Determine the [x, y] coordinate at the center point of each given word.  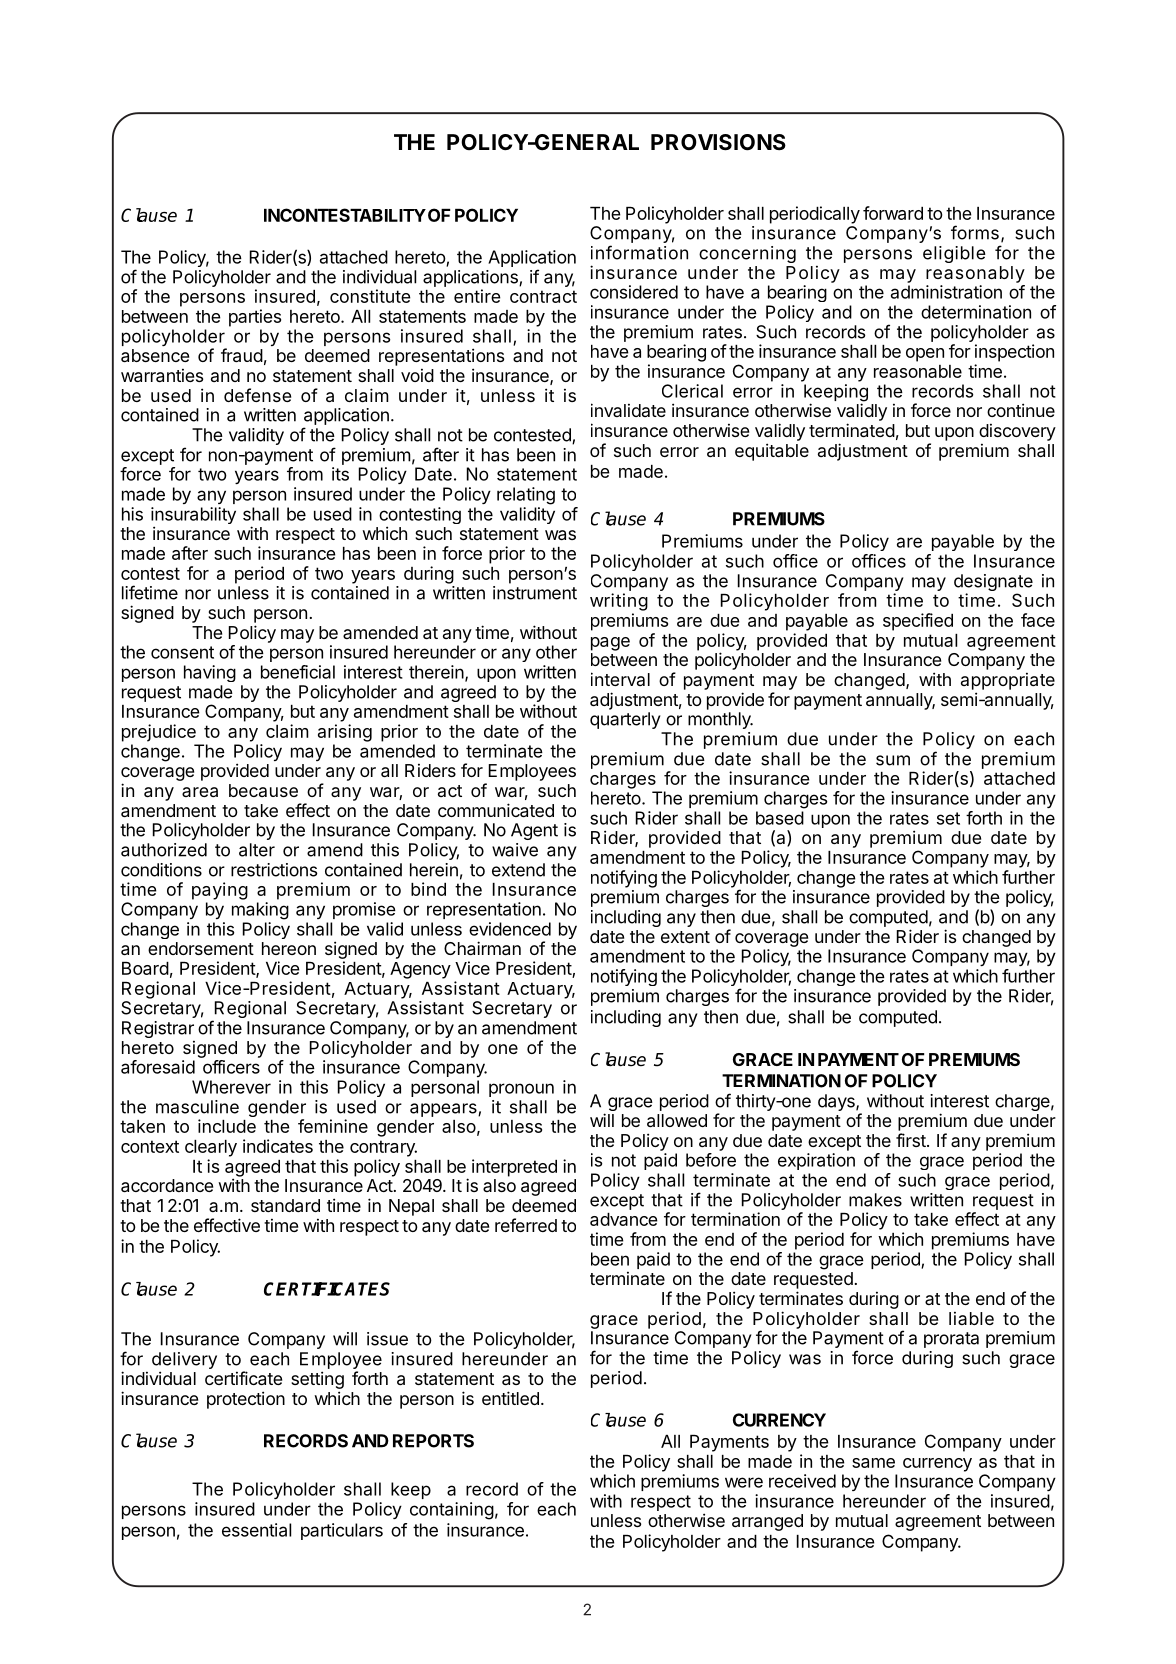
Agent [534, 831]
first [911, 1140]
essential [256, 1530]
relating [526, 496]
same [873, 1463]
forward [893, 213]
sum [893, 760]
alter [257, 850]
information [639, 252]
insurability [193, 517]
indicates [278, 1146]
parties [255, 318]
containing [452, 1511]
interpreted [514, 1168]
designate [993, 584]
